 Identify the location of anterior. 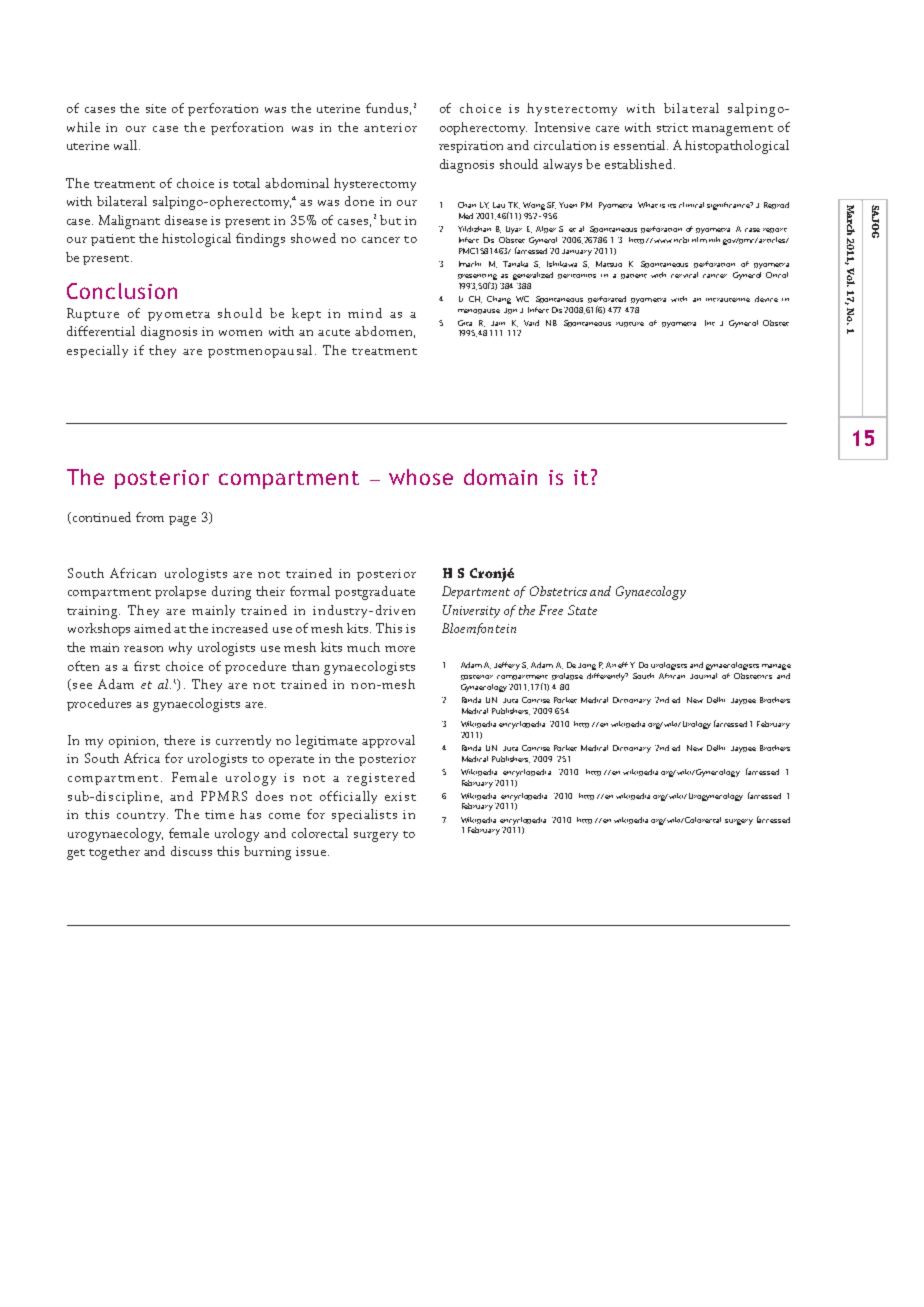
(390, 127).
